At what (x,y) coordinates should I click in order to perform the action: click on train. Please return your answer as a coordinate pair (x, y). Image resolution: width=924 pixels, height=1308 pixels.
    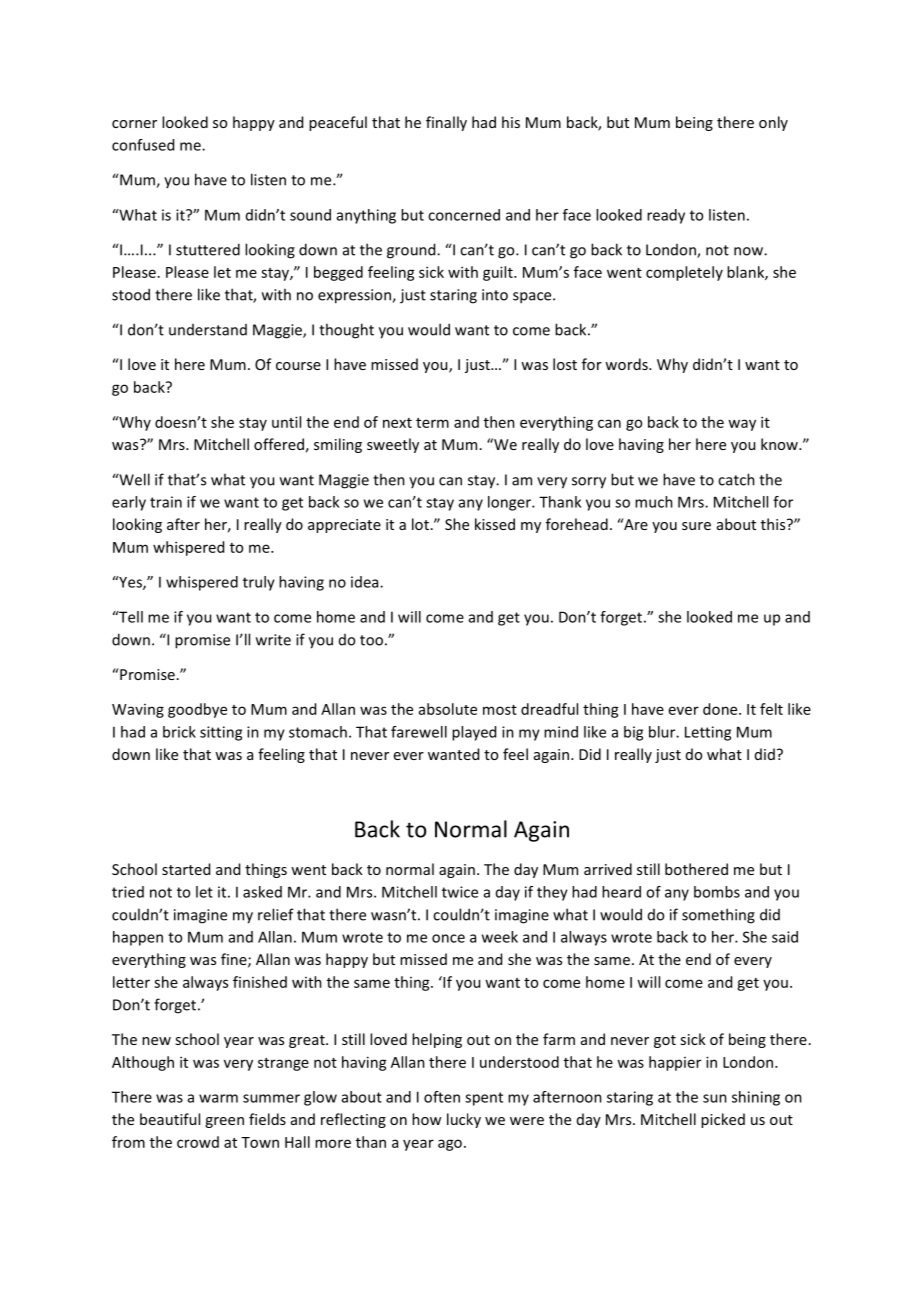
    Looking at the image, I should click on (166, 502).
